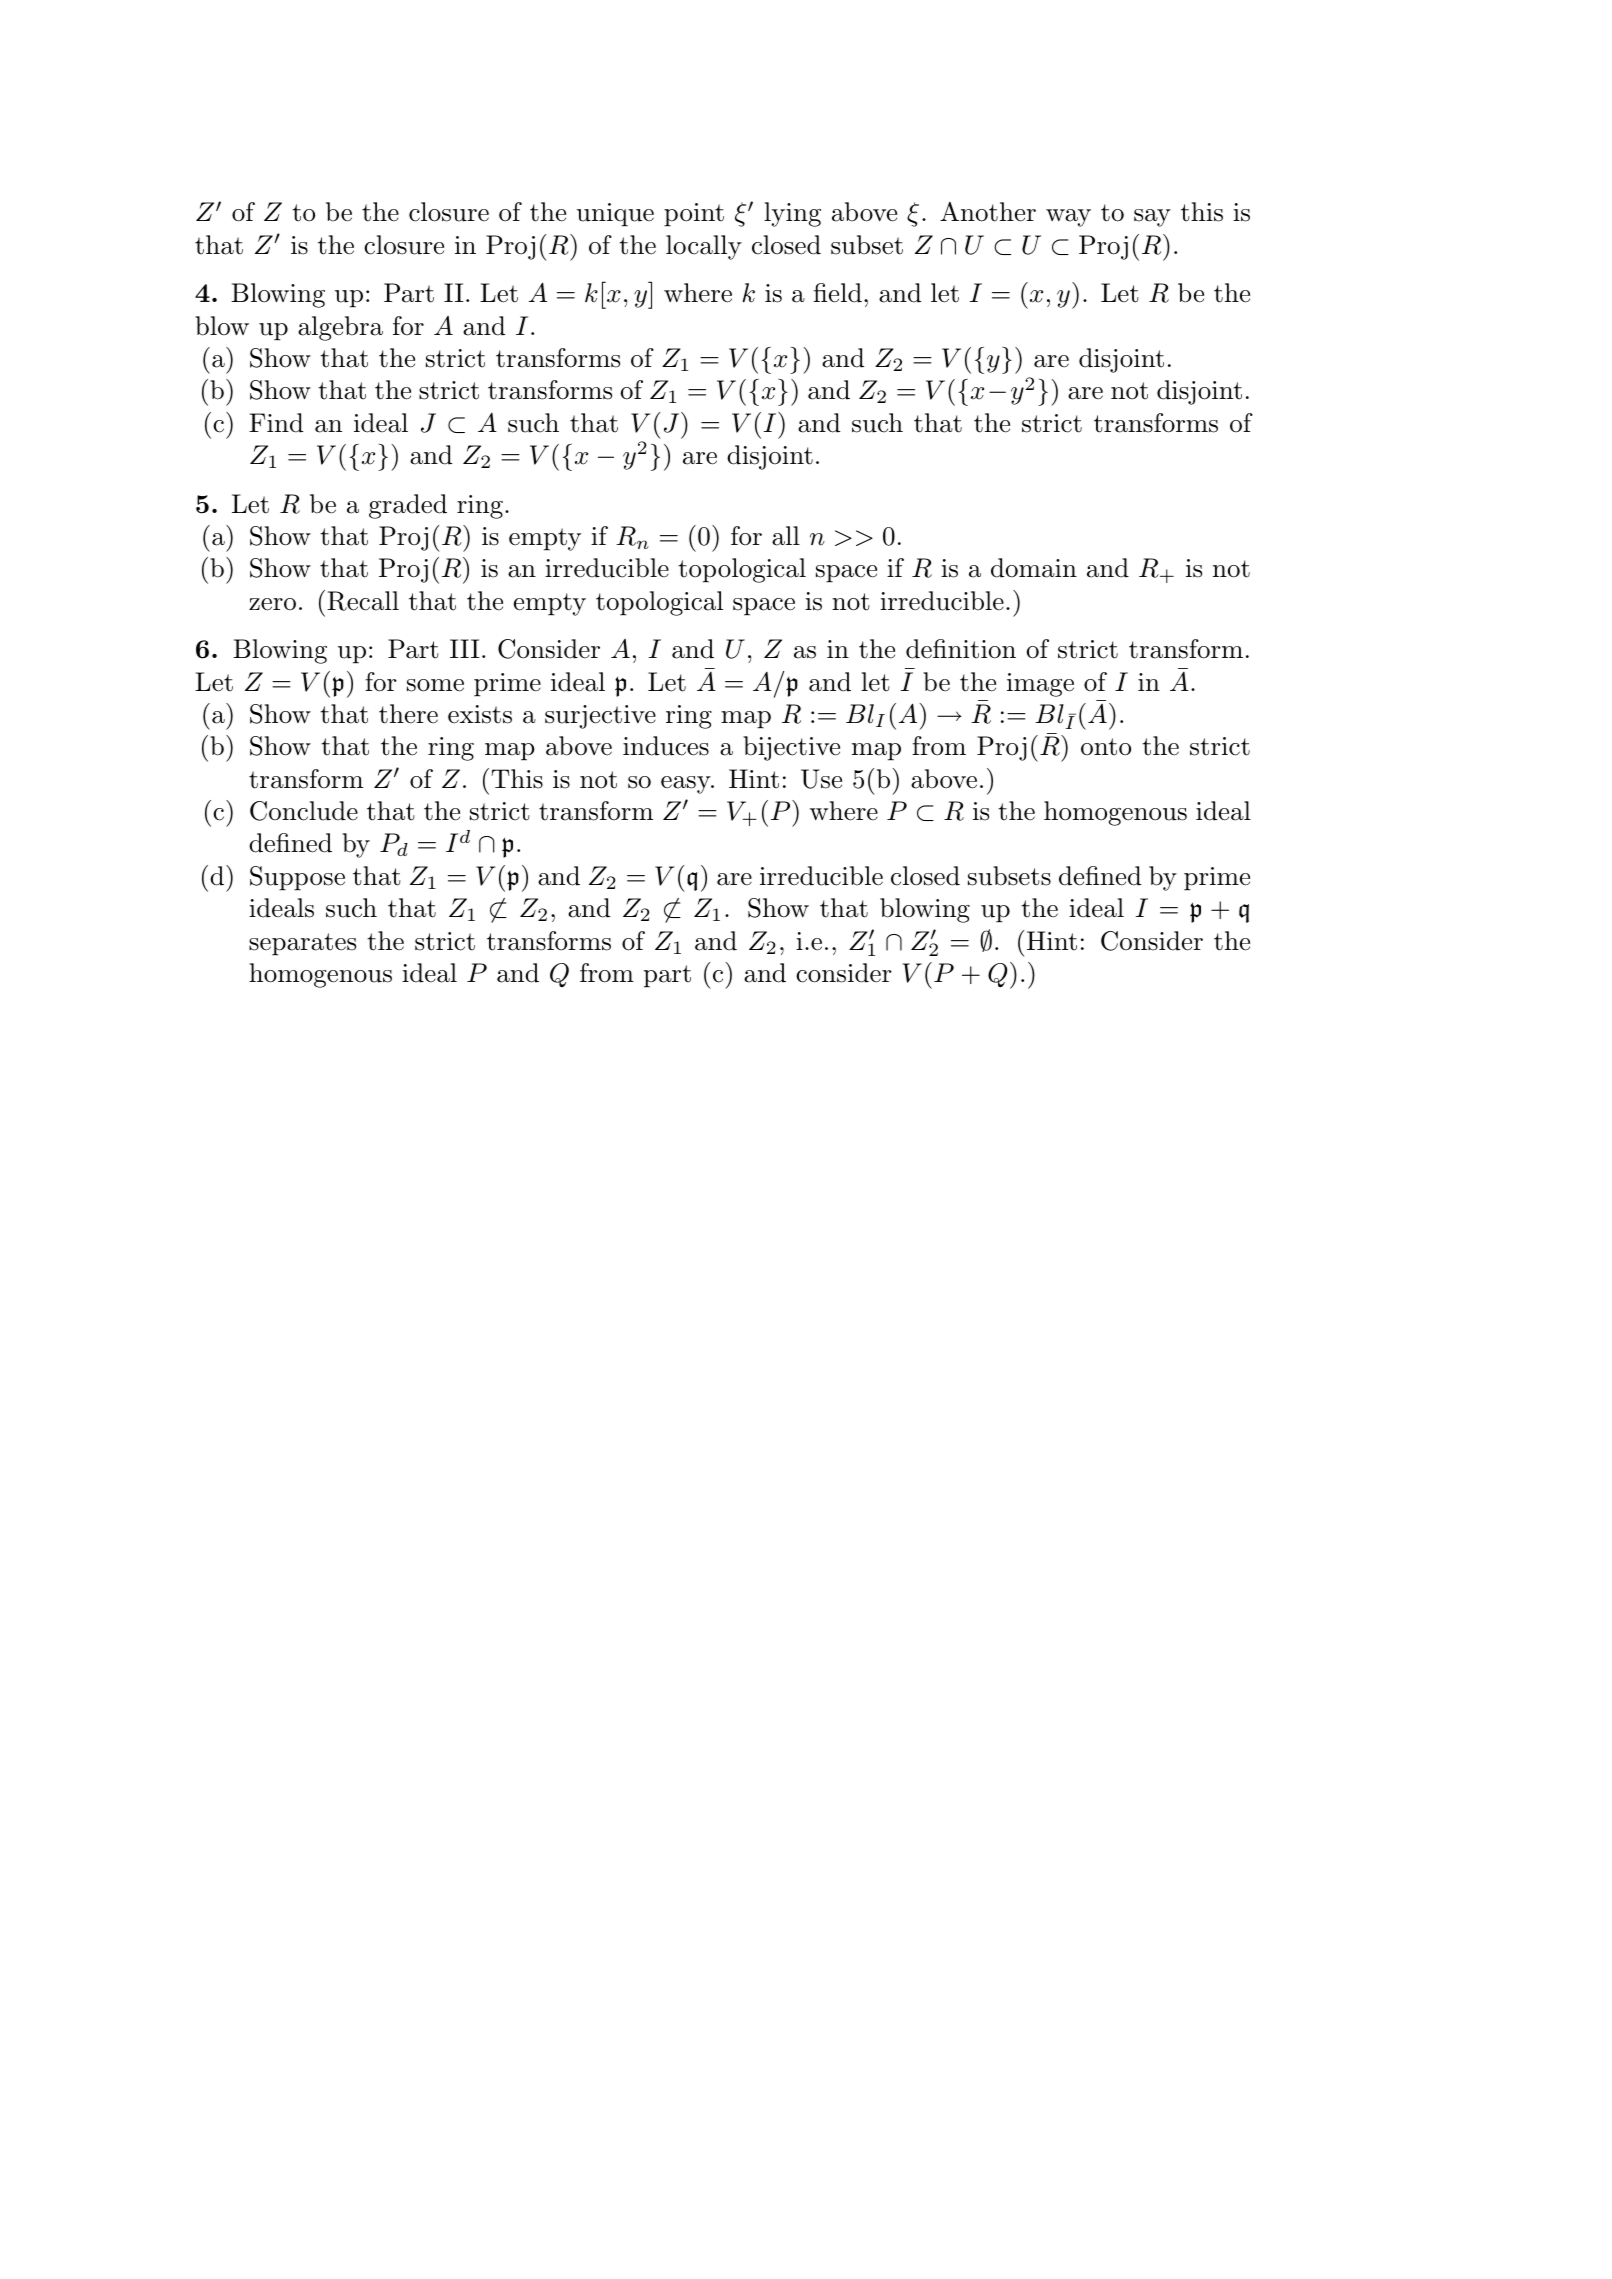 This screenshot has width=1612, height=2279. Describe the element at coordinates (408, 714) in the screenshot. I see `there` at that location.
